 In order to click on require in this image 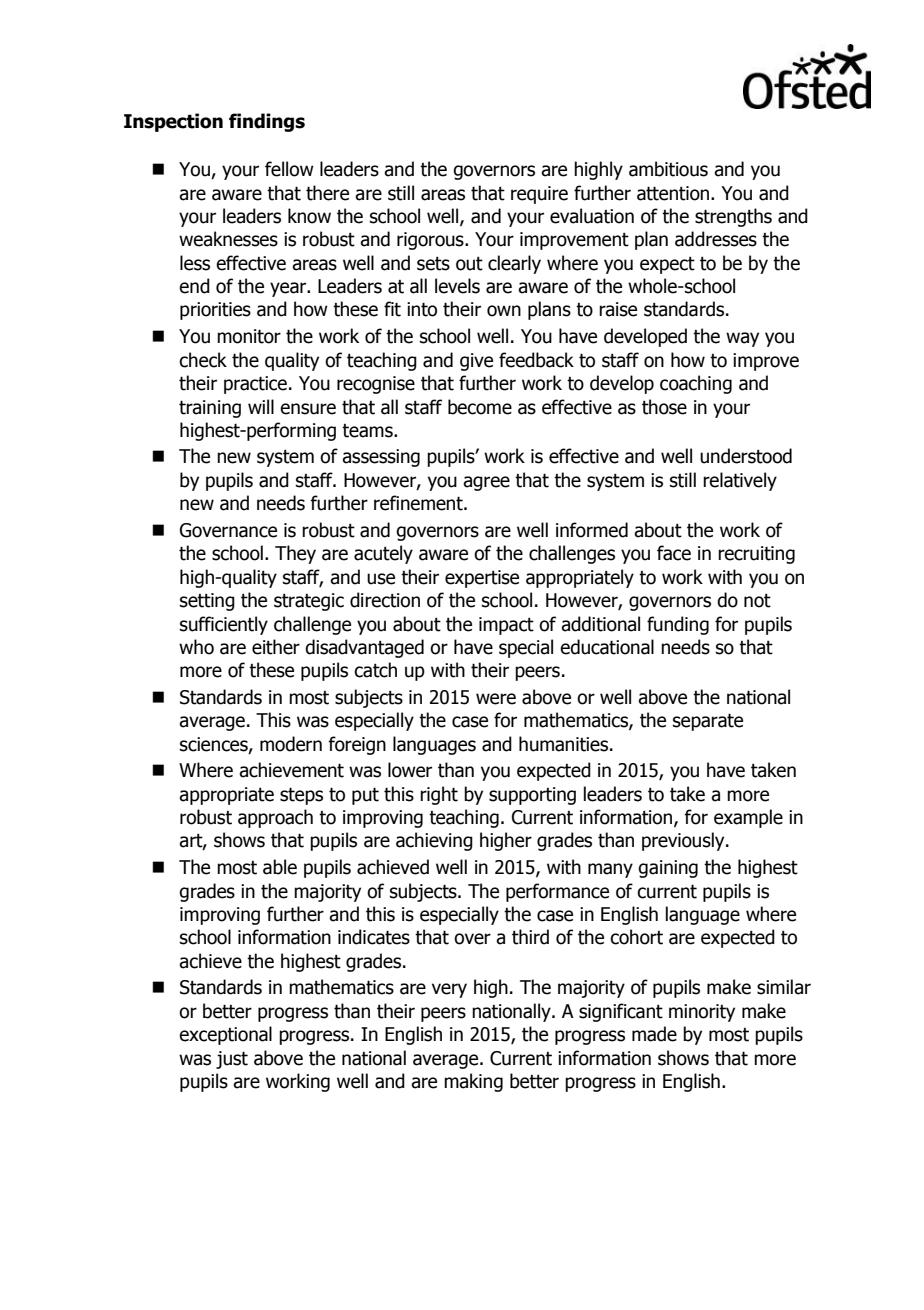, I will do `click(539, 195)`.
